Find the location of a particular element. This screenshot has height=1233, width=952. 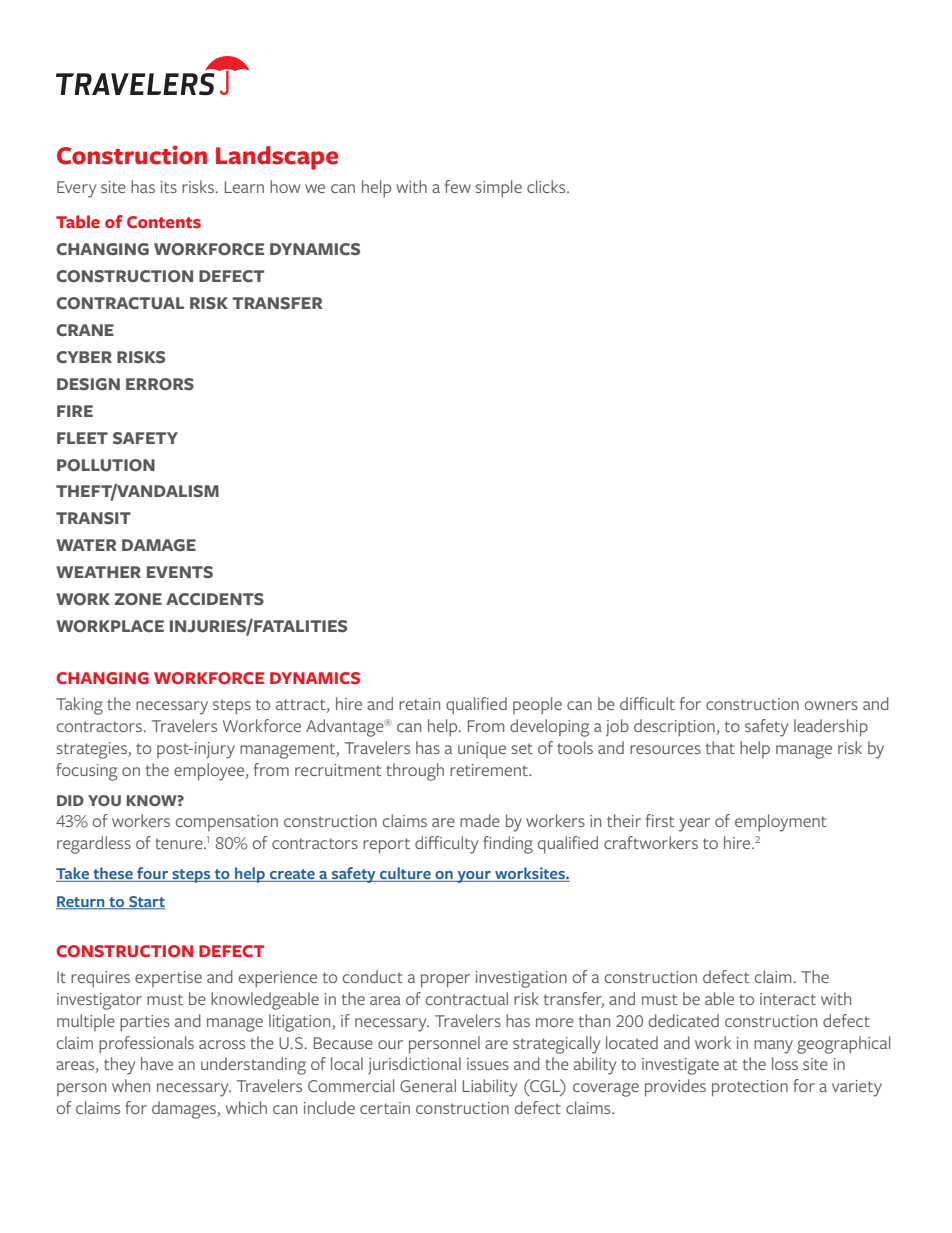

have is located at coordinates (157, 1063).
